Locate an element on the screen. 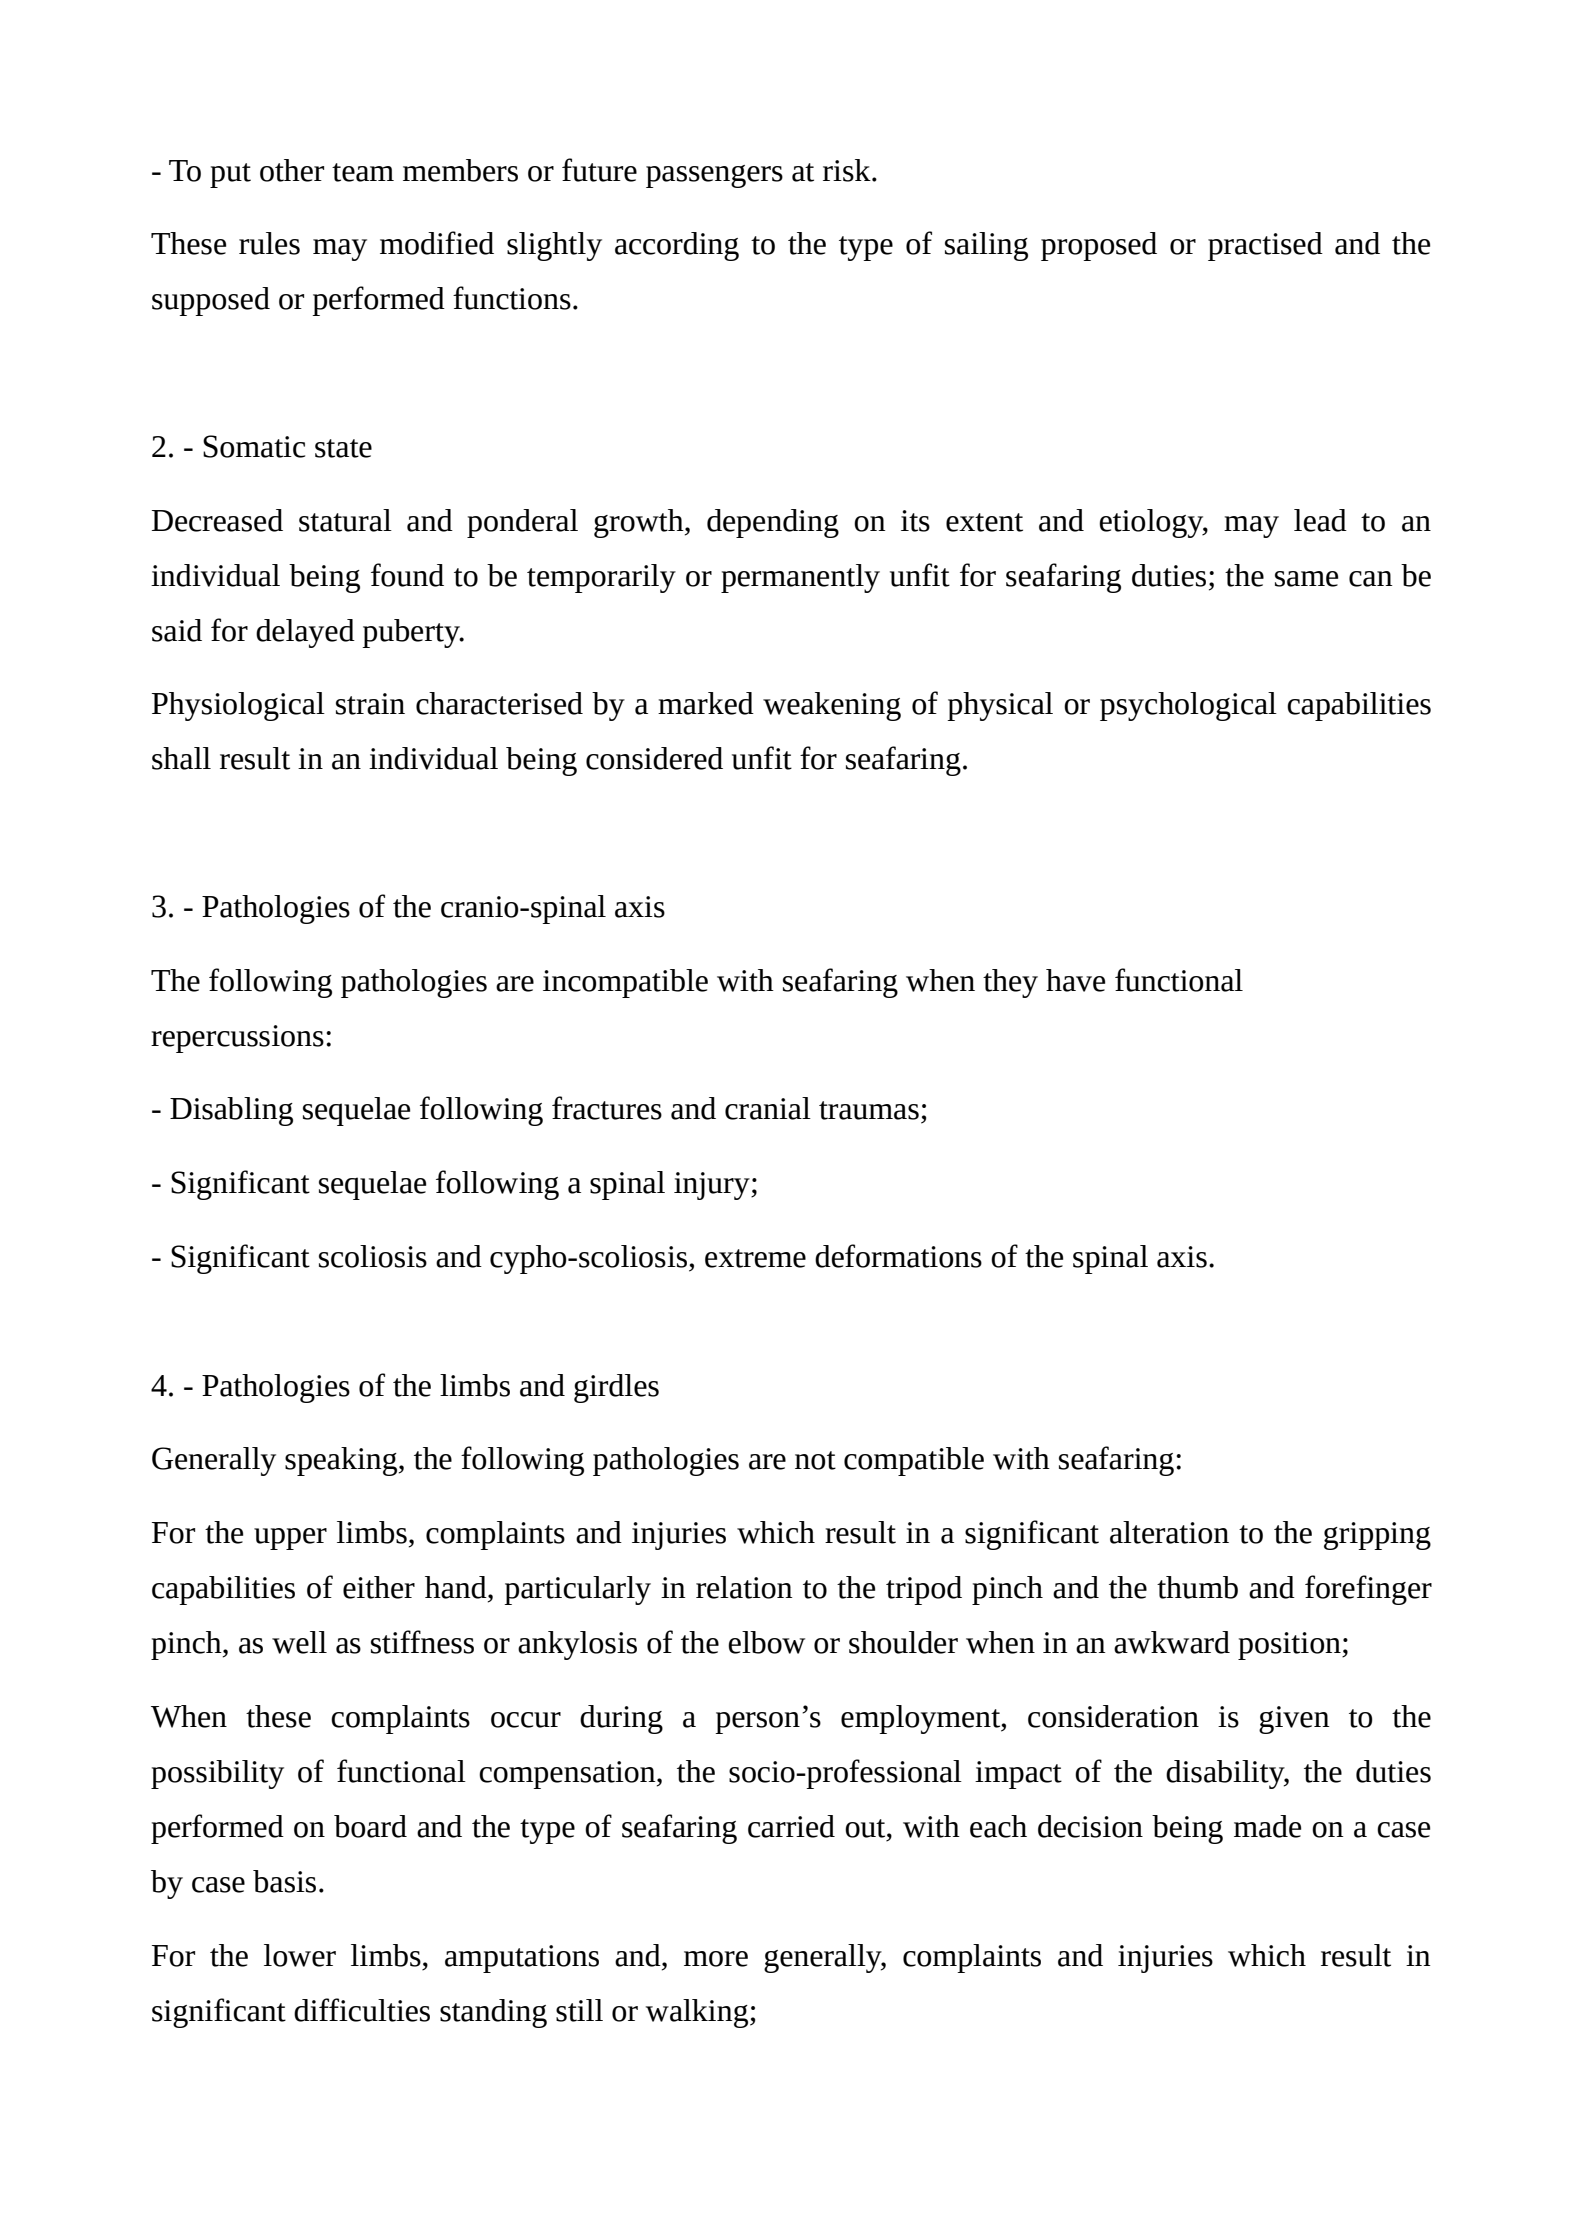  psychological is located at coordinates (1188, 706).
